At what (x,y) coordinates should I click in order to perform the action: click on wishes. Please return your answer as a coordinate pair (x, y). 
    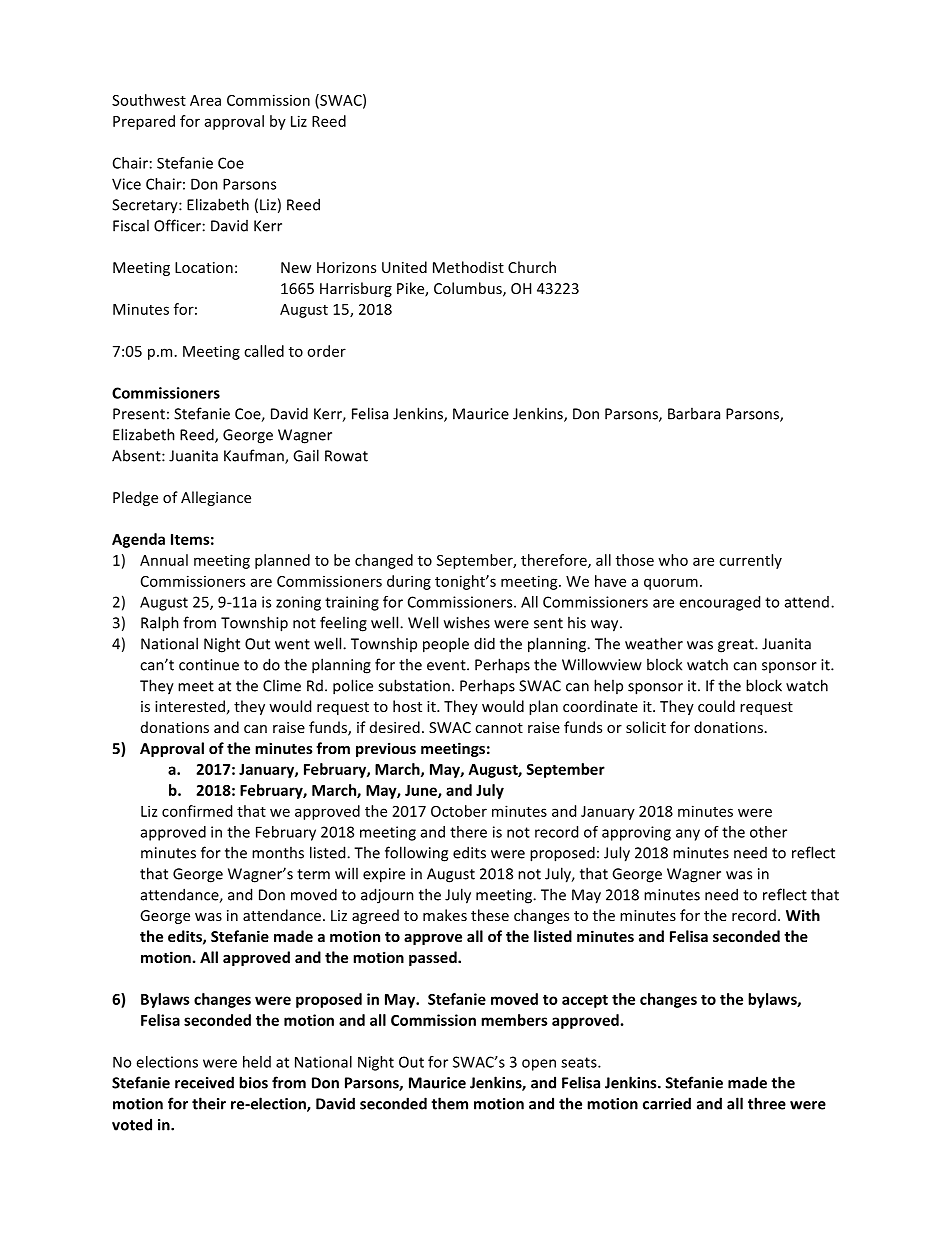
    Looking at the image, I should click on (467, 622).
